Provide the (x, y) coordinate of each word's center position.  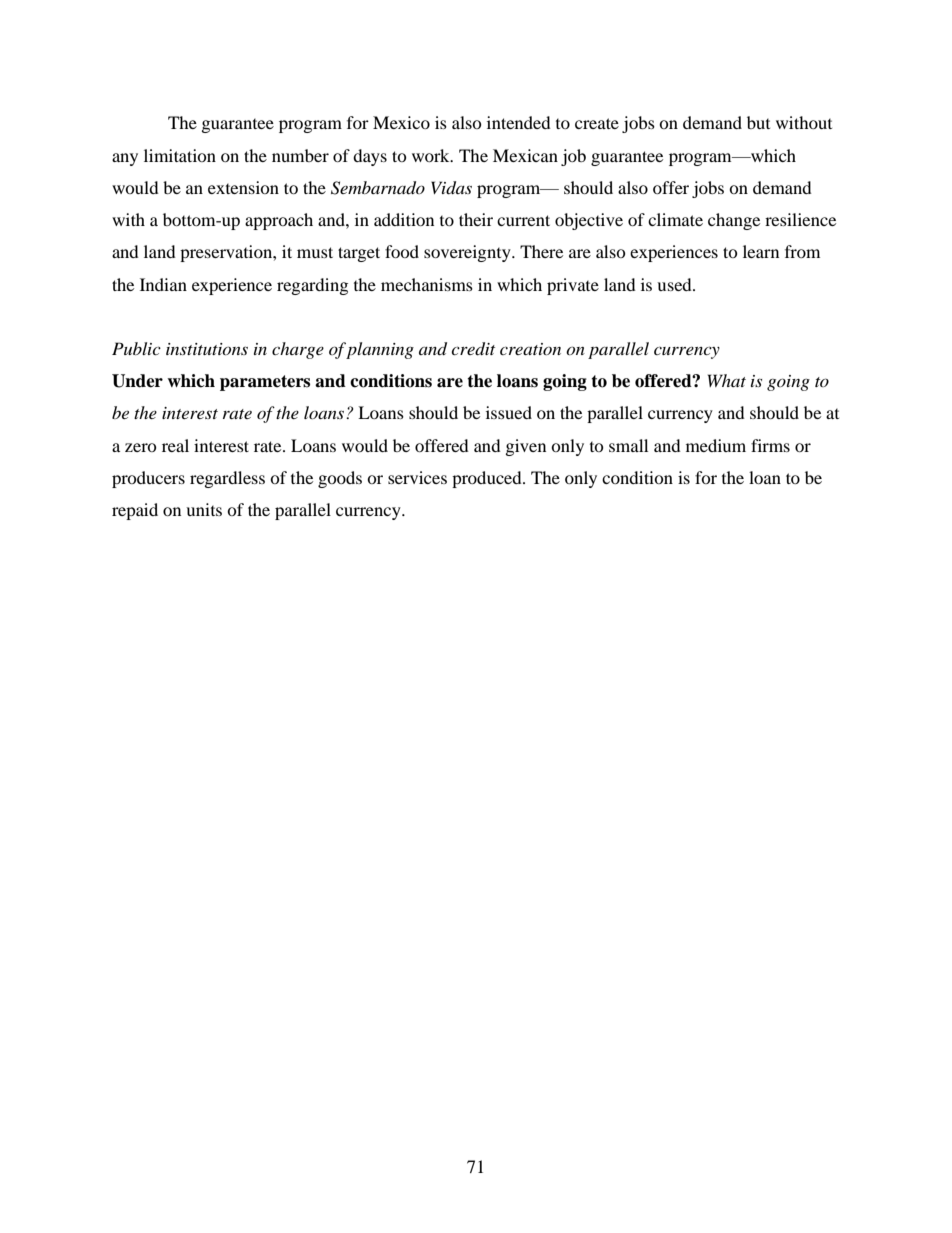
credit (473, 349)
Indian (163, 284)
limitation (180, 155)
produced (488, 479)
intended (519, 122)
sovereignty (468, 253)
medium (716, 445)
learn (761, 251)
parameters (265, 383)
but (758, 122)
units (204, 509)
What (727, 380)
